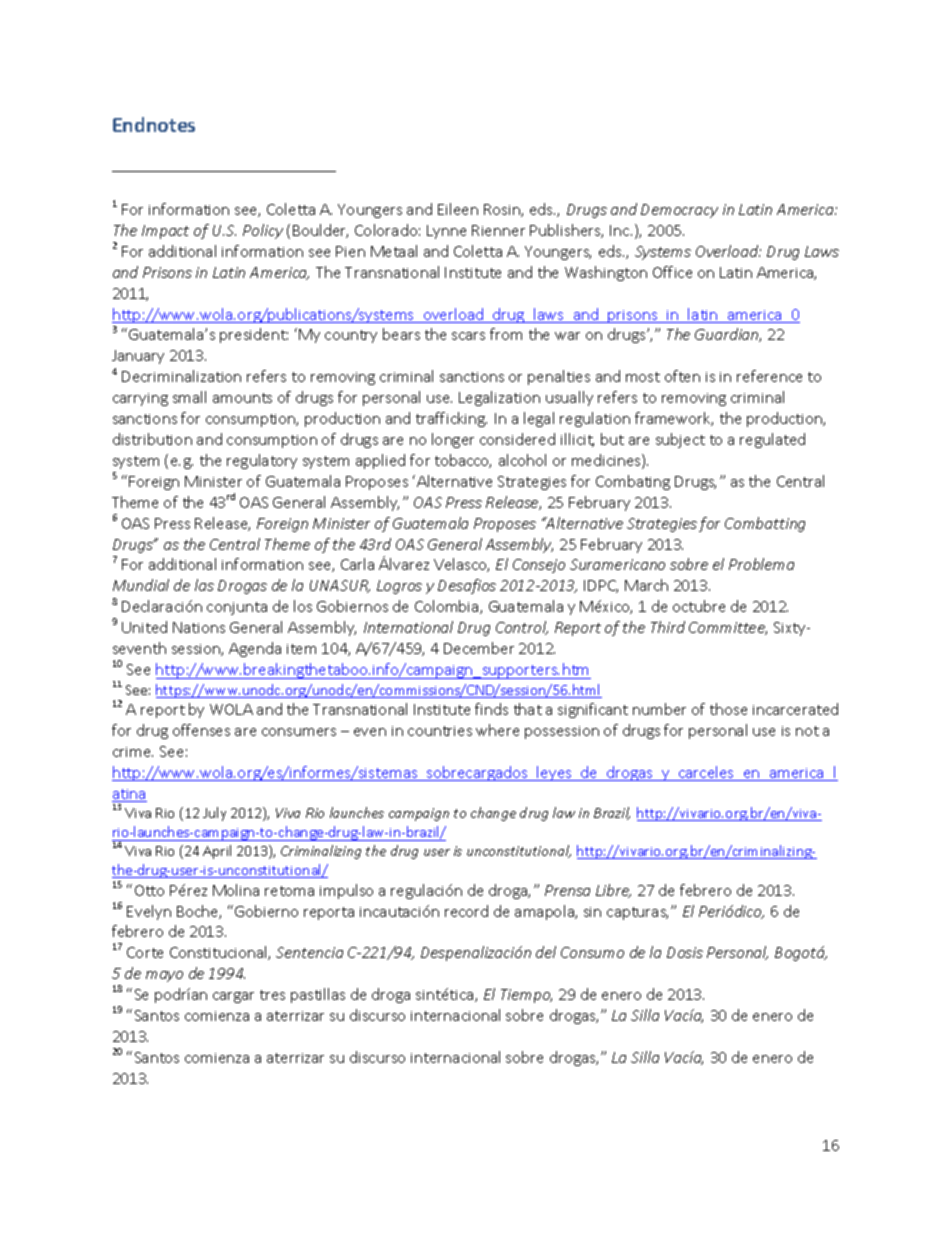 Image resolution: width=952 pixels, height=1233 pixels. Describe the element at coordinates (526, 996) in the document. I see `Tiempo` at that location.
